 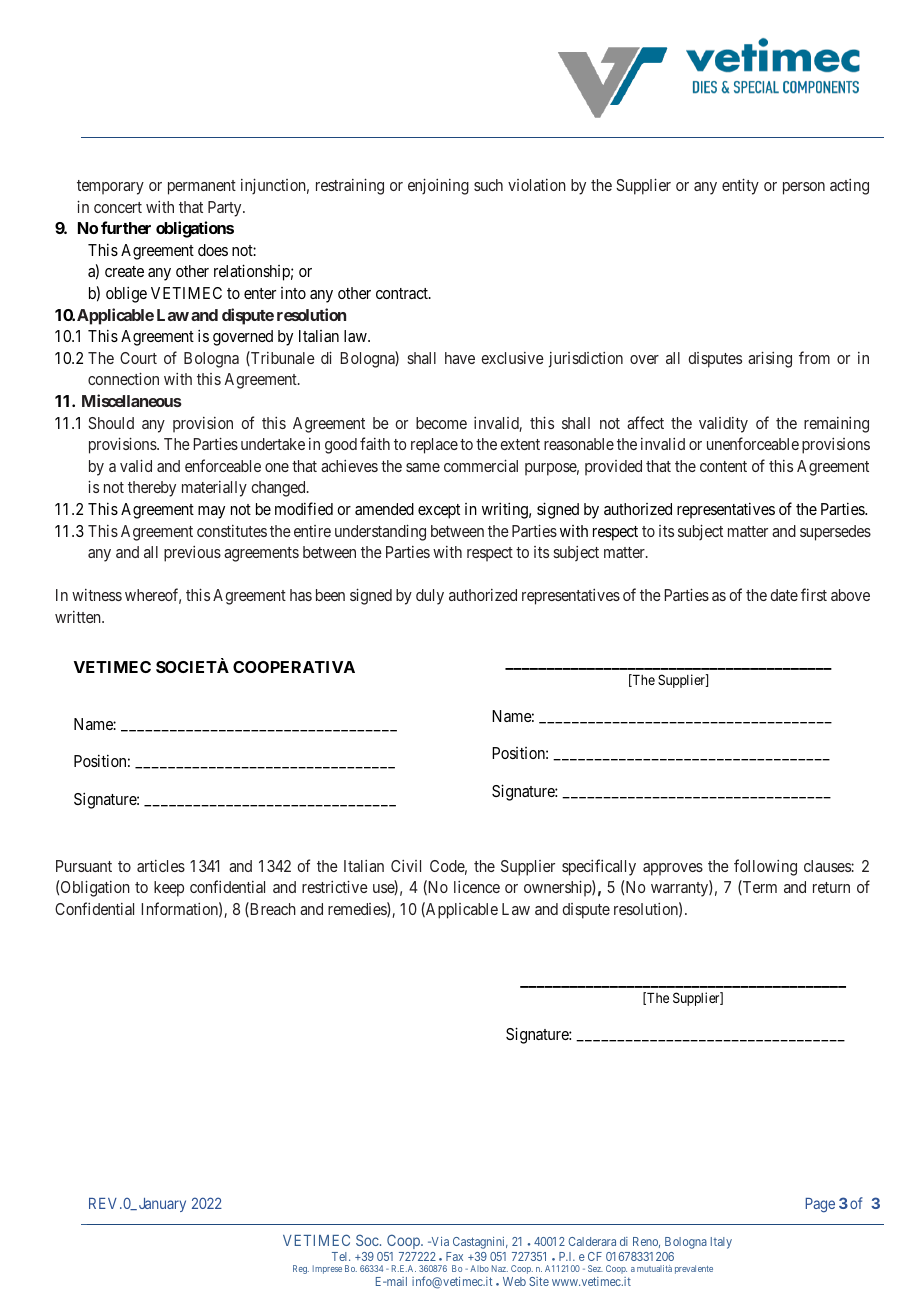 I want to click on Italy, so click(x=721, y=1243).
